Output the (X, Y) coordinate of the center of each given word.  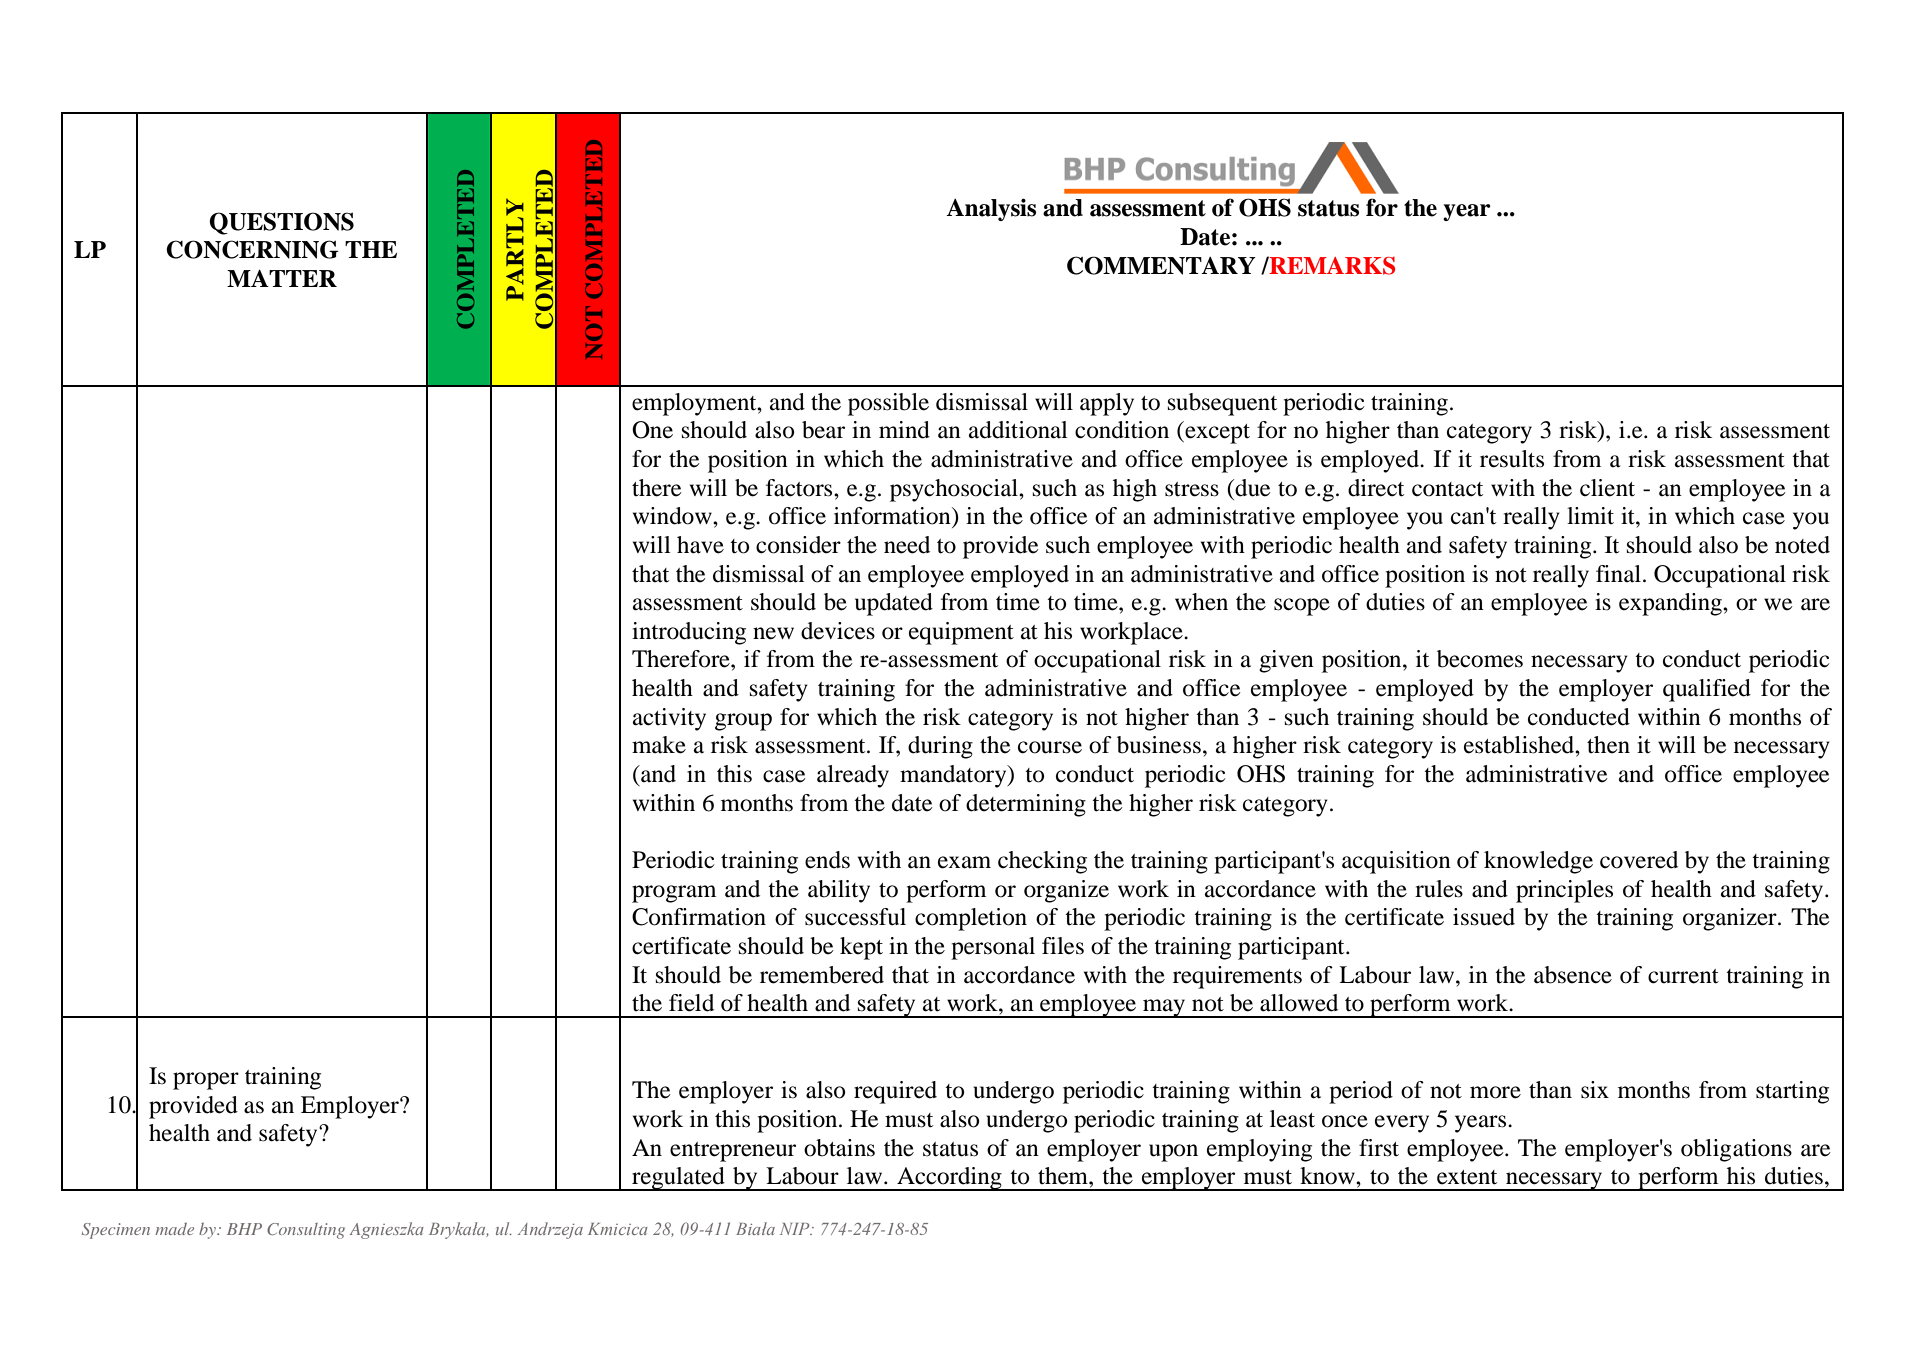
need (907, 545)
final (1618, 574)
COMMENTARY (1161, 265)
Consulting (306, 1231)
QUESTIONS (281, 223)
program (674, 894)
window (673, 516)
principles (1564, 891)
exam (964, 862)
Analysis (991, 209)
